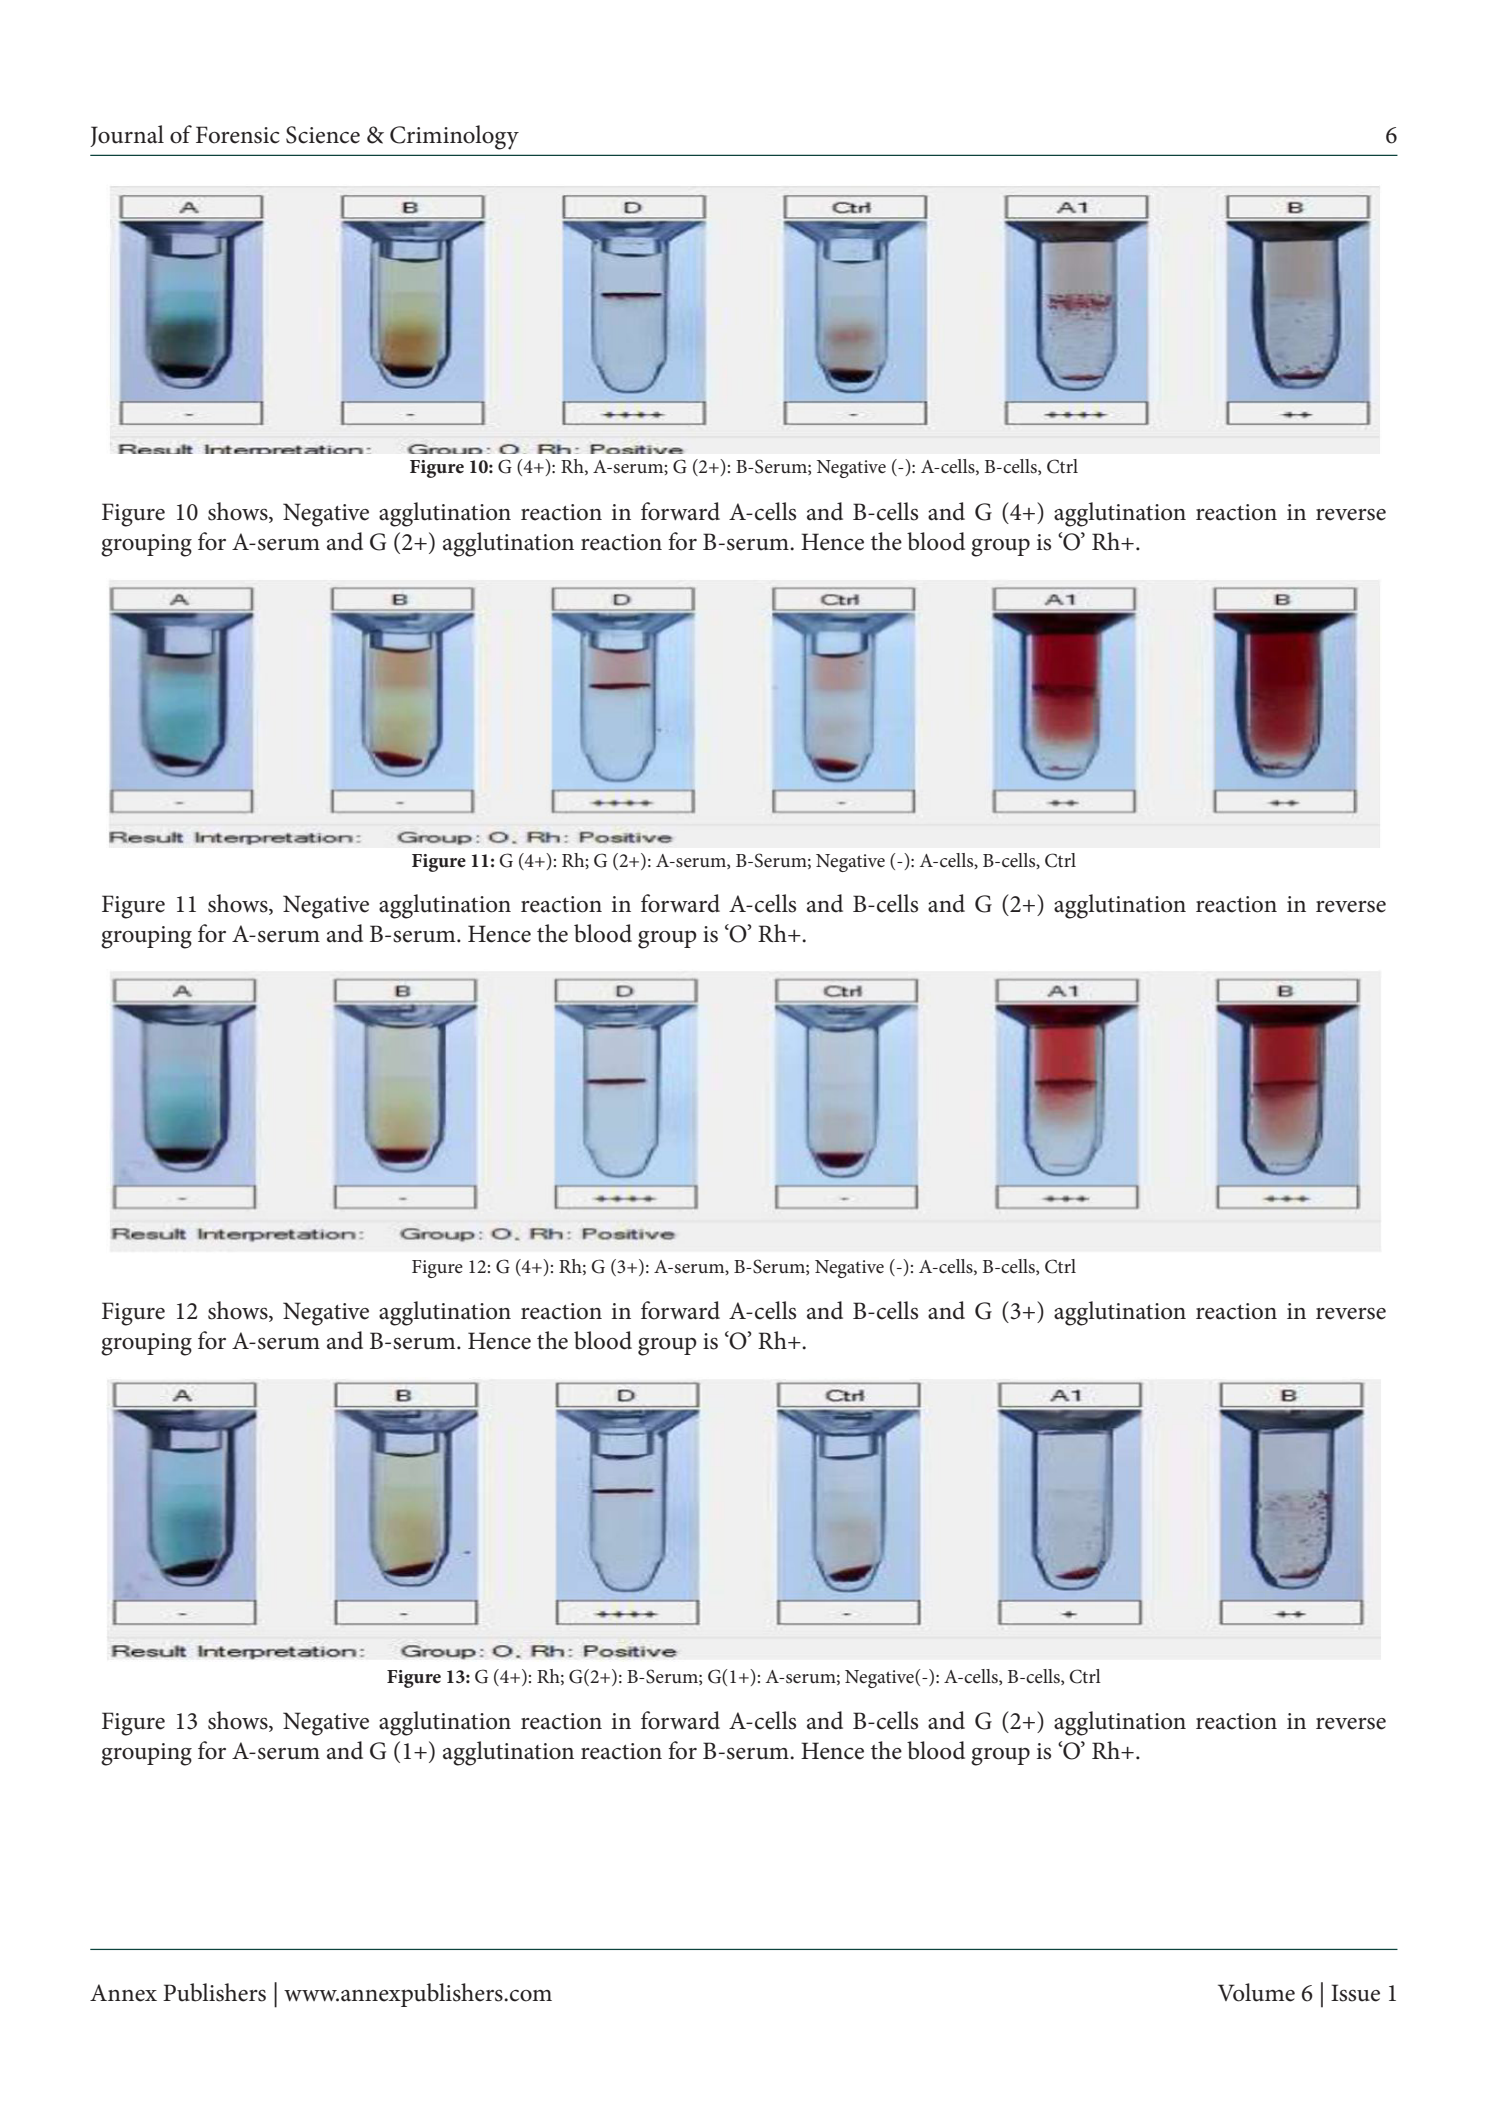 The height and width of the screenshot is (2103, 1487). What do you see at coordinates (127, 136) in the screenshot?
I see `Journal` at bounding box center [127, 136].
